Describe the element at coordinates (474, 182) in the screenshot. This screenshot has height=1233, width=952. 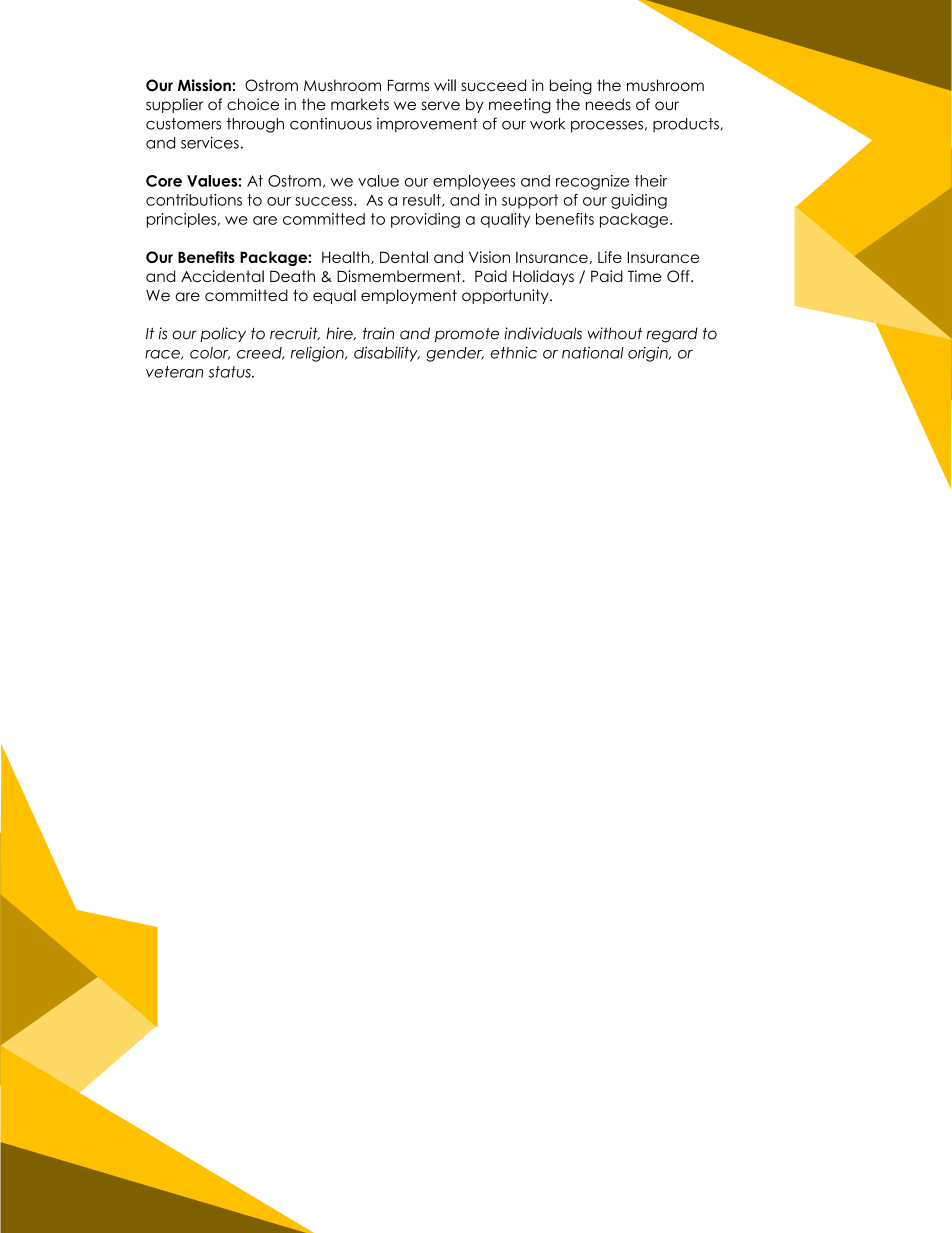
I see `employees` at that location.
